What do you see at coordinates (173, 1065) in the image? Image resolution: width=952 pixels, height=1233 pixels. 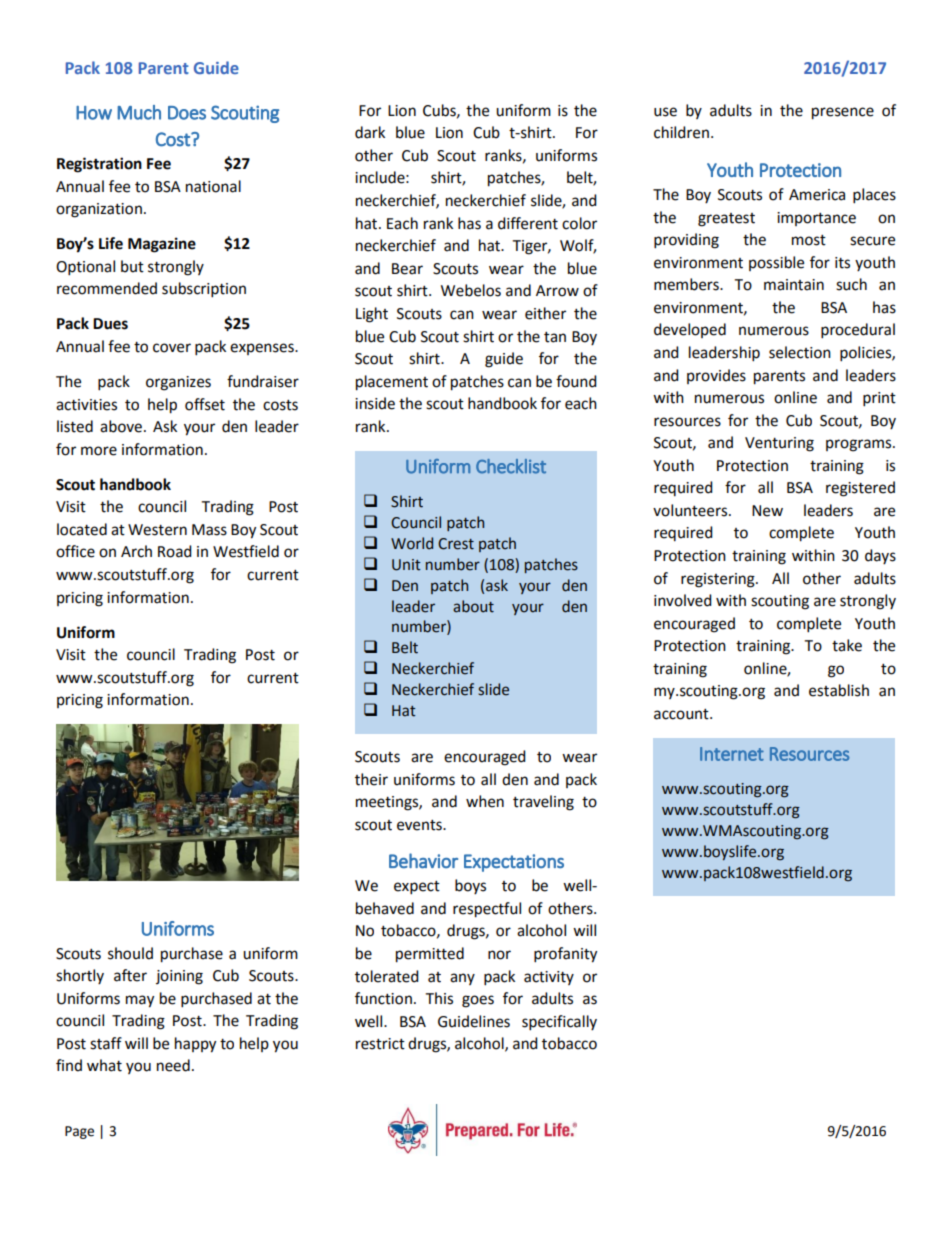 I see `need` at bounding box center [173, 1065].
